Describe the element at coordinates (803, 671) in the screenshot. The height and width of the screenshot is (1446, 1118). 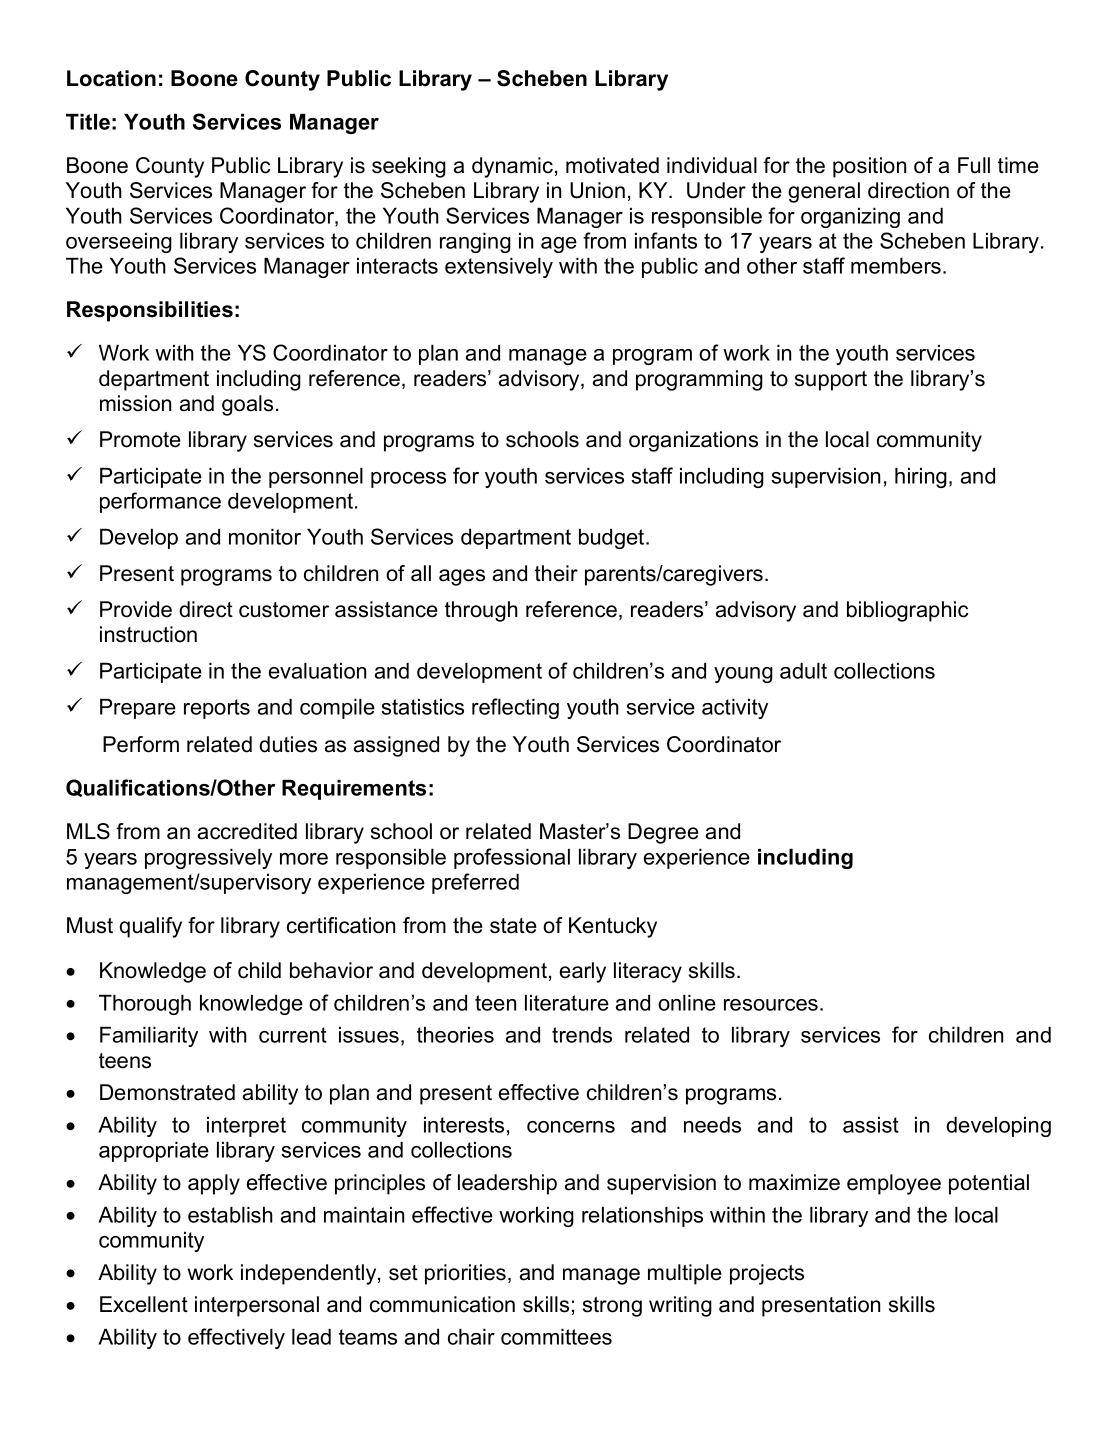
I see `adult` at that location.
